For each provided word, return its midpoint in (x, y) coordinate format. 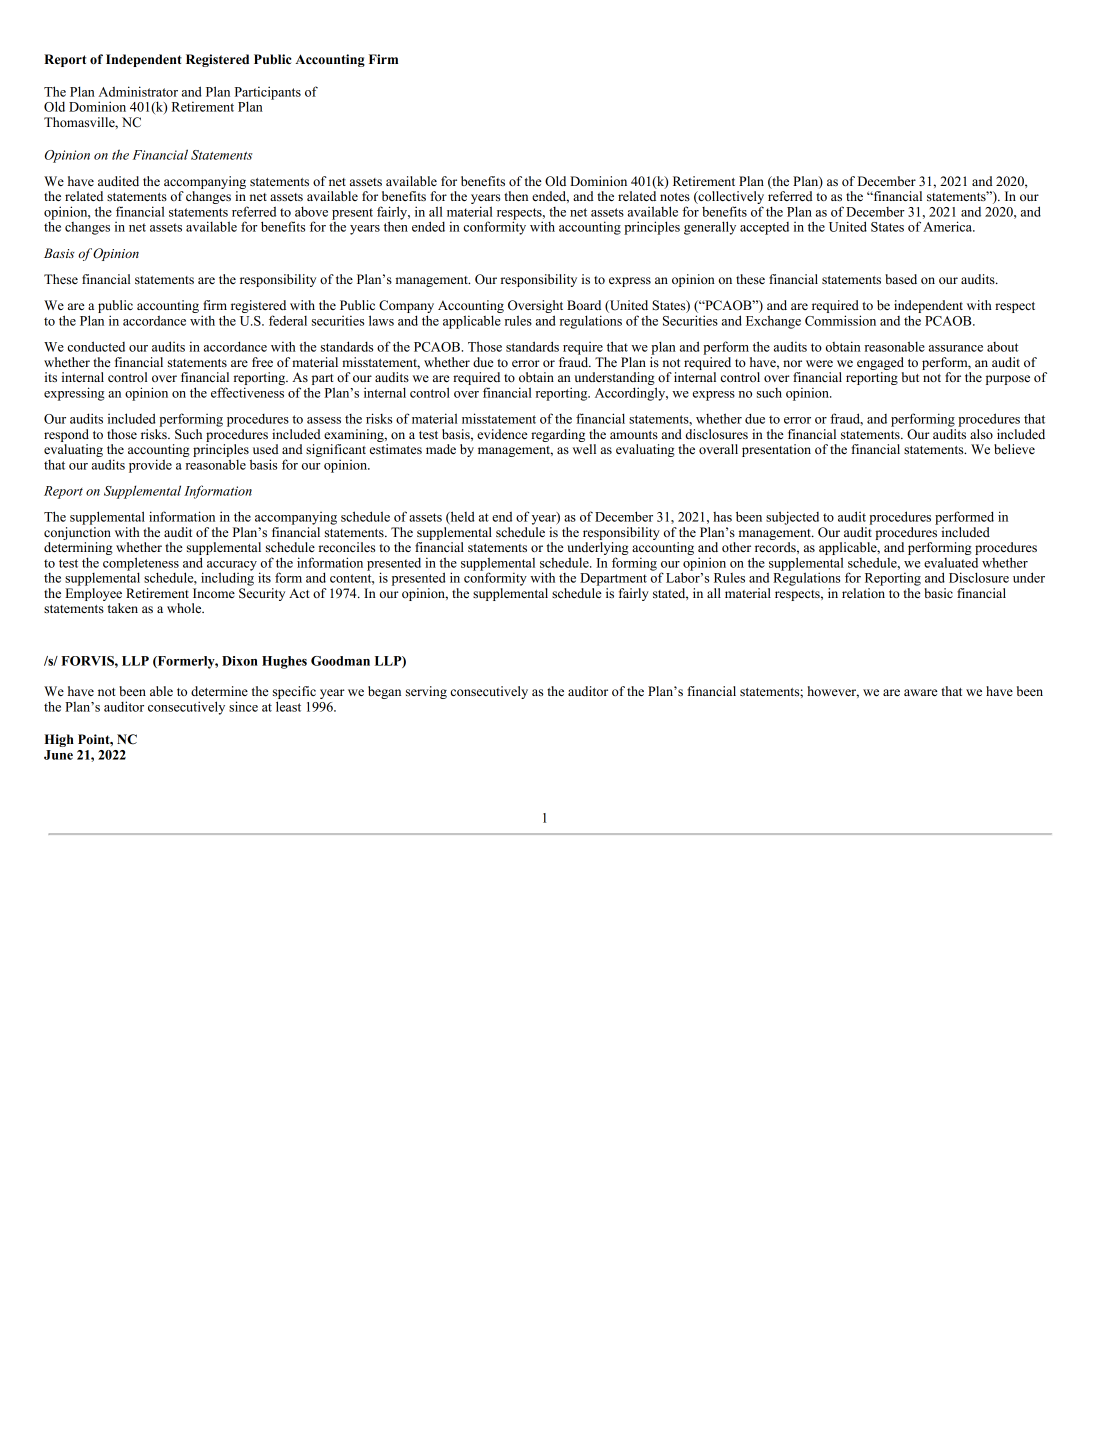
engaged (880, 363)
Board (584, 305)
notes (675, 197)
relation (863, 593)
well (584, 449)
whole (185, 608)
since (243, 706)
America (949, 226)
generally (710, 228)
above (311, 211)
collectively (730, 199)
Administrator (138, 91)
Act (299, 593)
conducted (96, 346)
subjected (792, 518)
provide (150, 466)
